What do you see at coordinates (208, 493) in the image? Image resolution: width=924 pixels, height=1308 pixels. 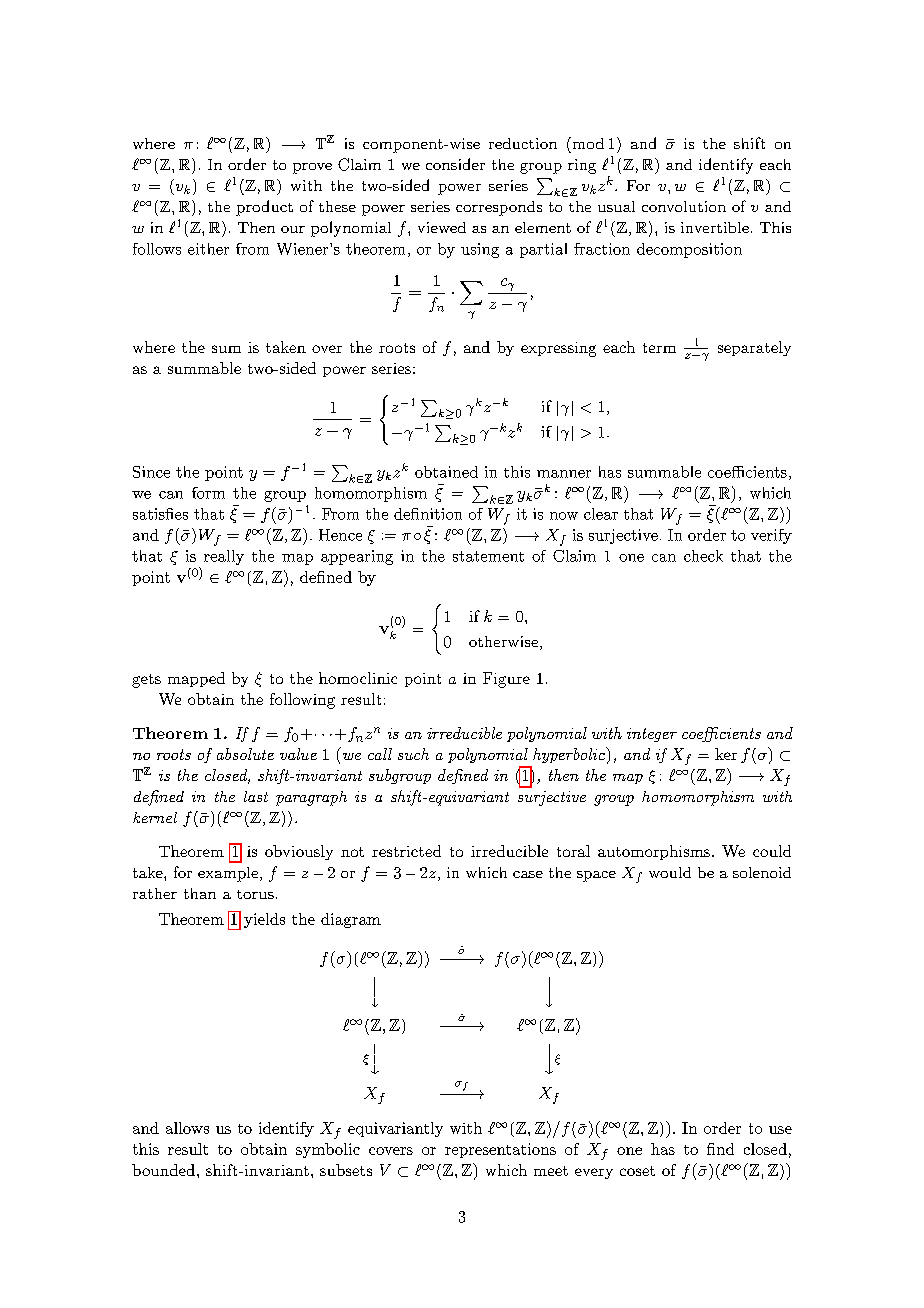 I see `form` at bounding box center [208, 493].
